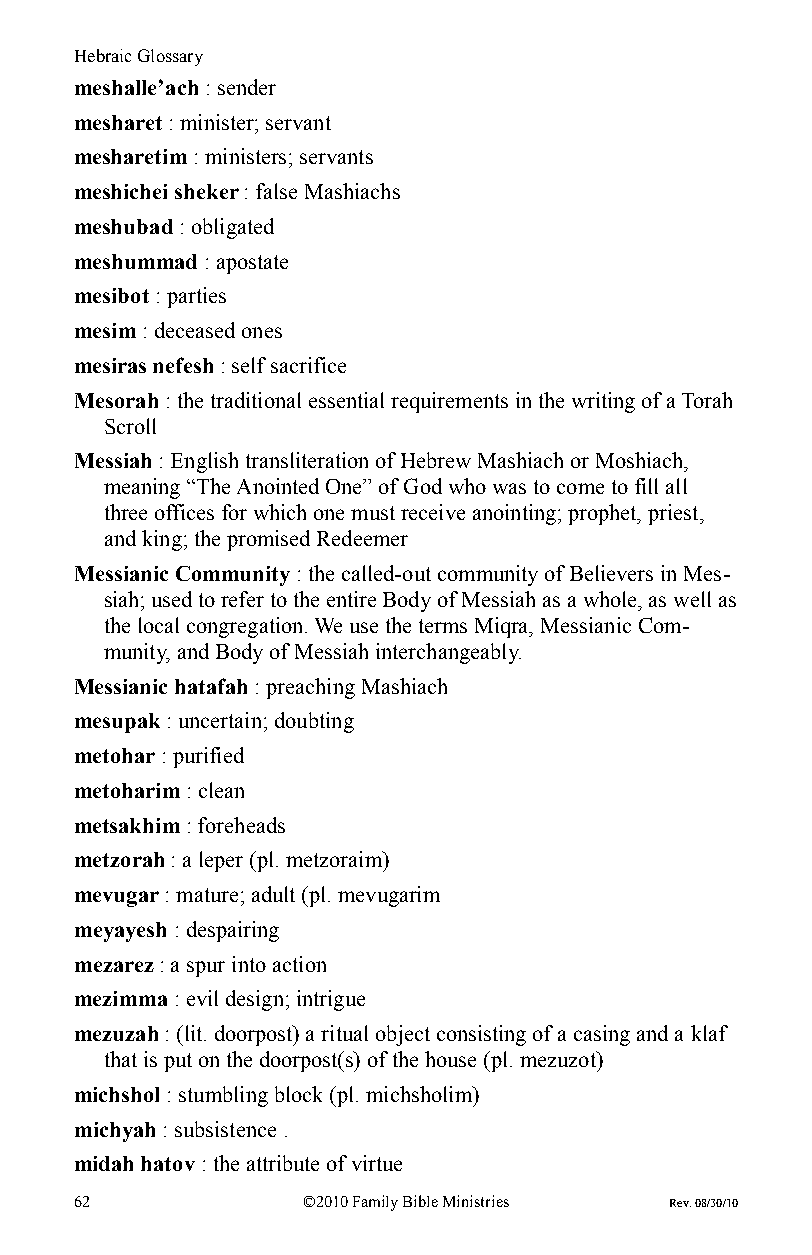 The height and width of the document is (1255, 812). What do you see at coordinates (377, 1163) in the document?
I see `virtue` at bounding box center [377, 1163].
